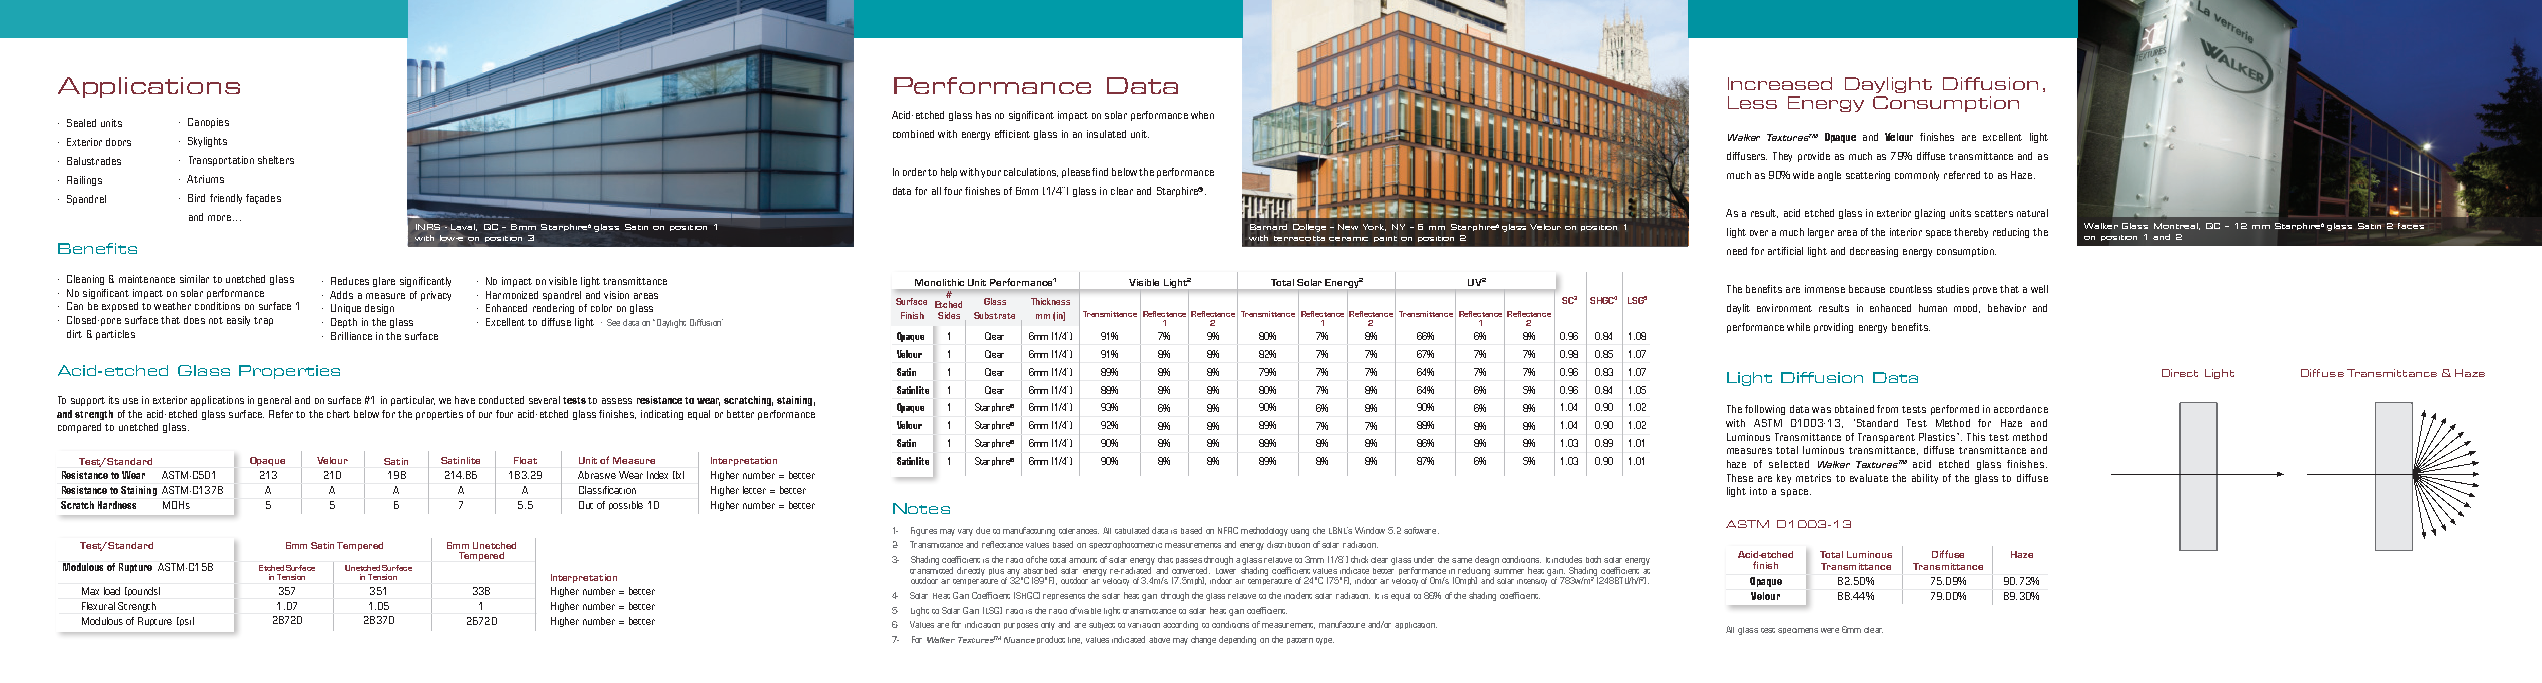 The width and height of the screenshot is (2542, 683). I want to click on Increased, so click(1780, 83).
